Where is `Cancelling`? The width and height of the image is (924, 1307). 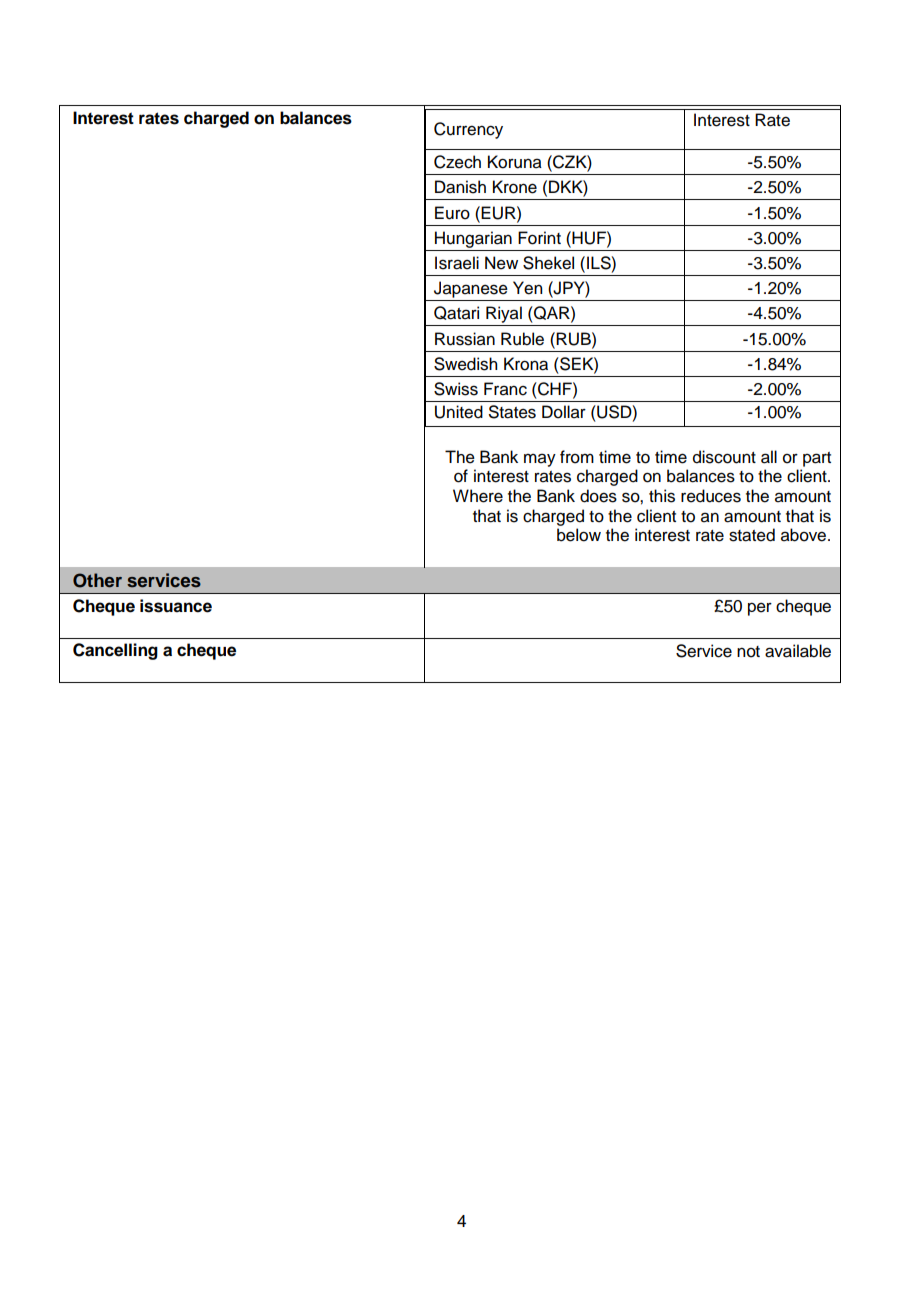 Cancelling is located at coordinates (115, 651).
